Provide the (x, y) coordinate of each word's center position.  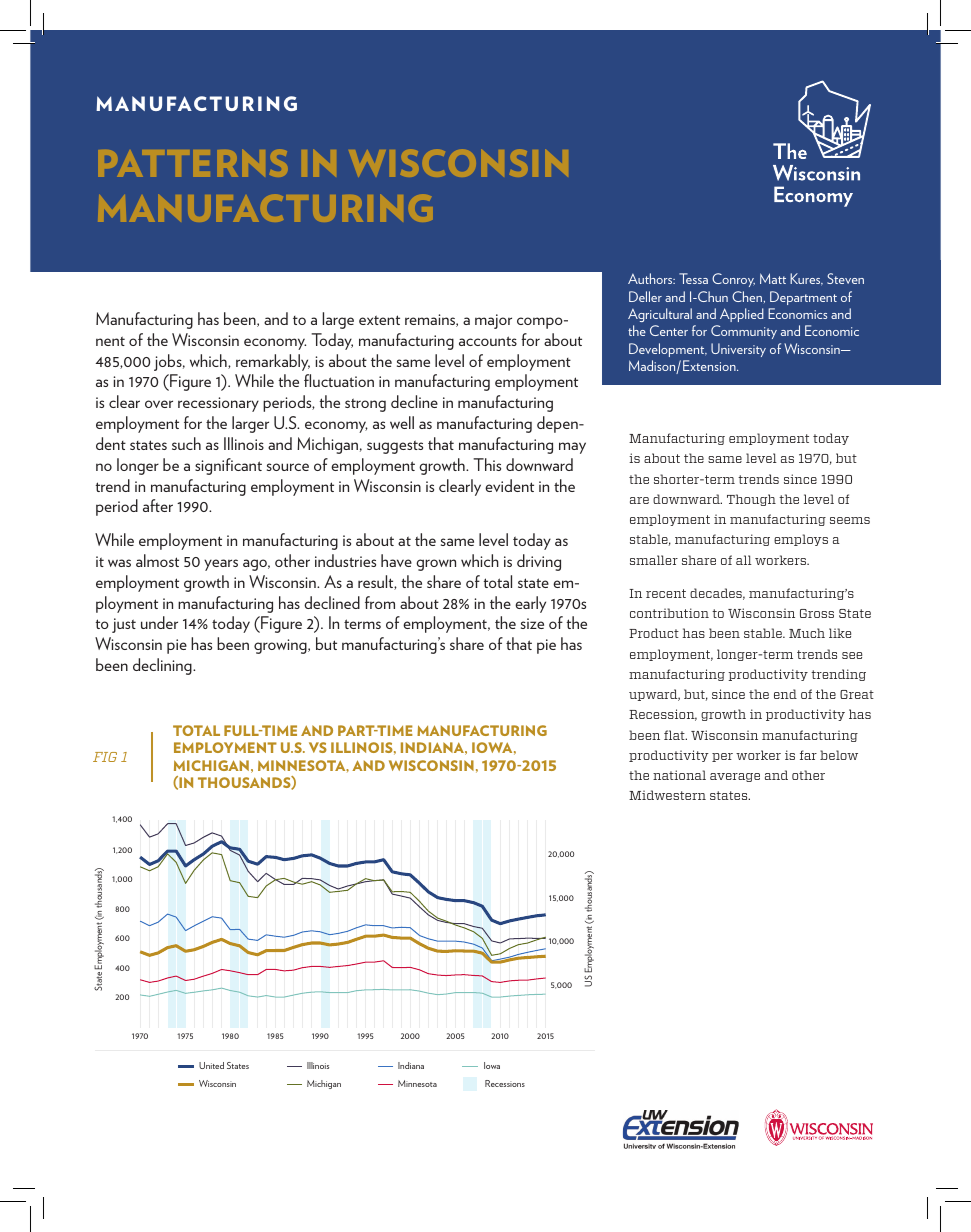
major (493, 321)
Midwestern (667, 795)
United (211, 1065)
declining (163, 666)
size (532, 623)
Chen (748, 297)
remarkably (273, 362)
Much (807, 633)
